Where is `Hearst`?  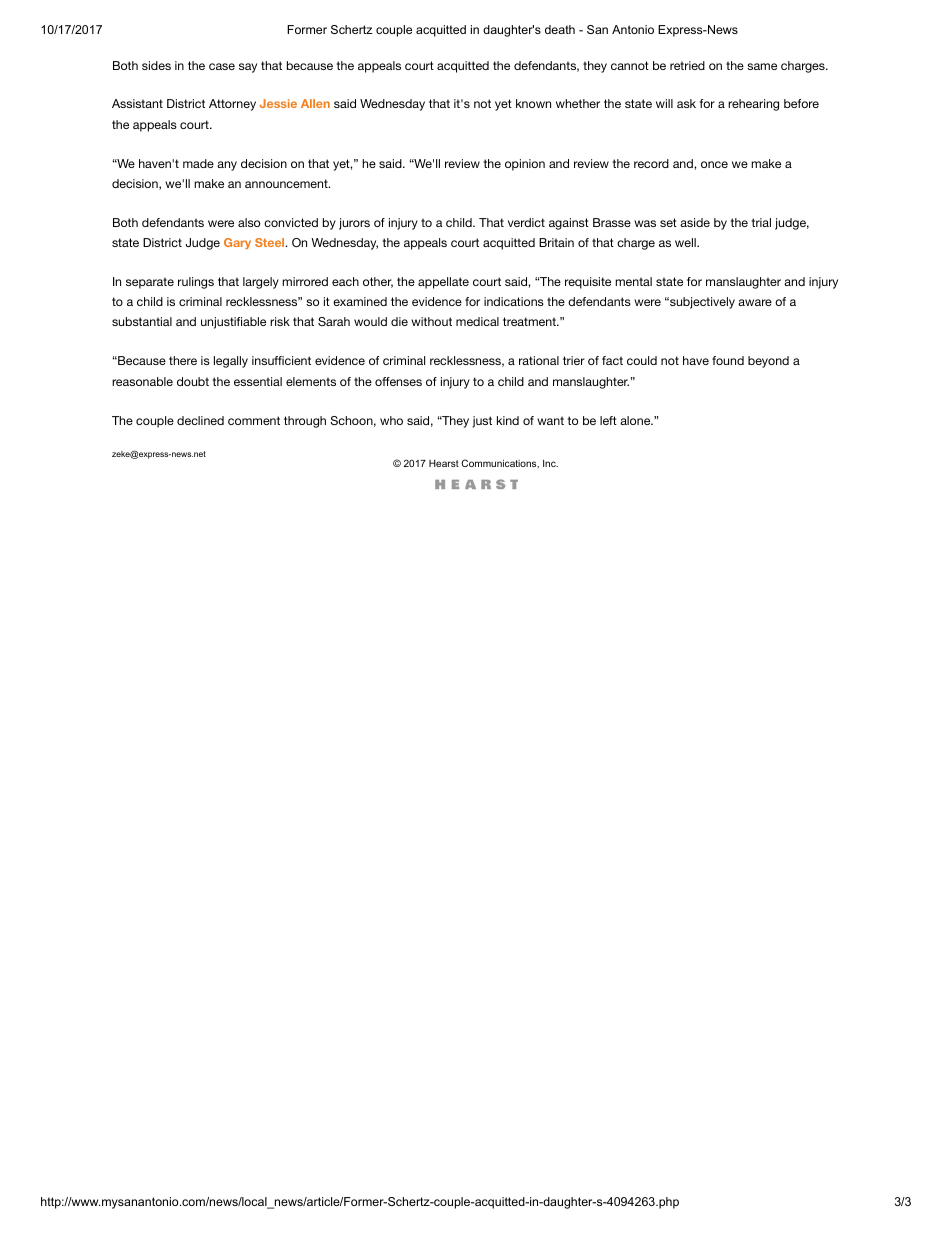
Hearst is located at coordinates (444, 463).
